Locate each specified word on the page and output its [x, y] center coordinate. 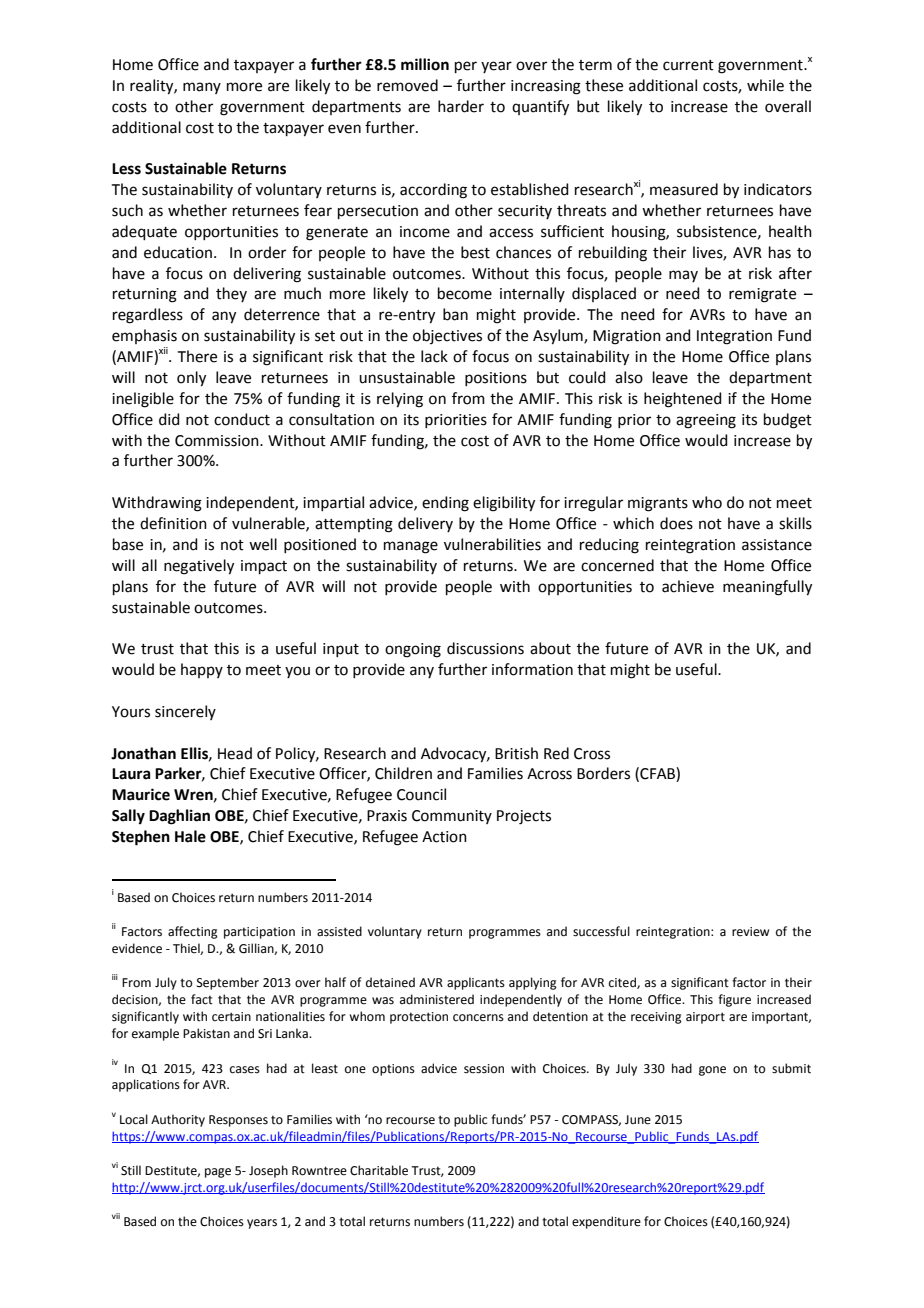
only [191, 379]
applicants [476, 983]
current [688, 65]
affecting [193, 932]
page [218, 1173]
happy [202, 670]
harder [461, 106]
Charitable [379, 1170]
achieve [688, 586]
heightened [683, 400]
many [202, 88]
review [750, 932]
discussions [485, 648]
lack [434, 356]
